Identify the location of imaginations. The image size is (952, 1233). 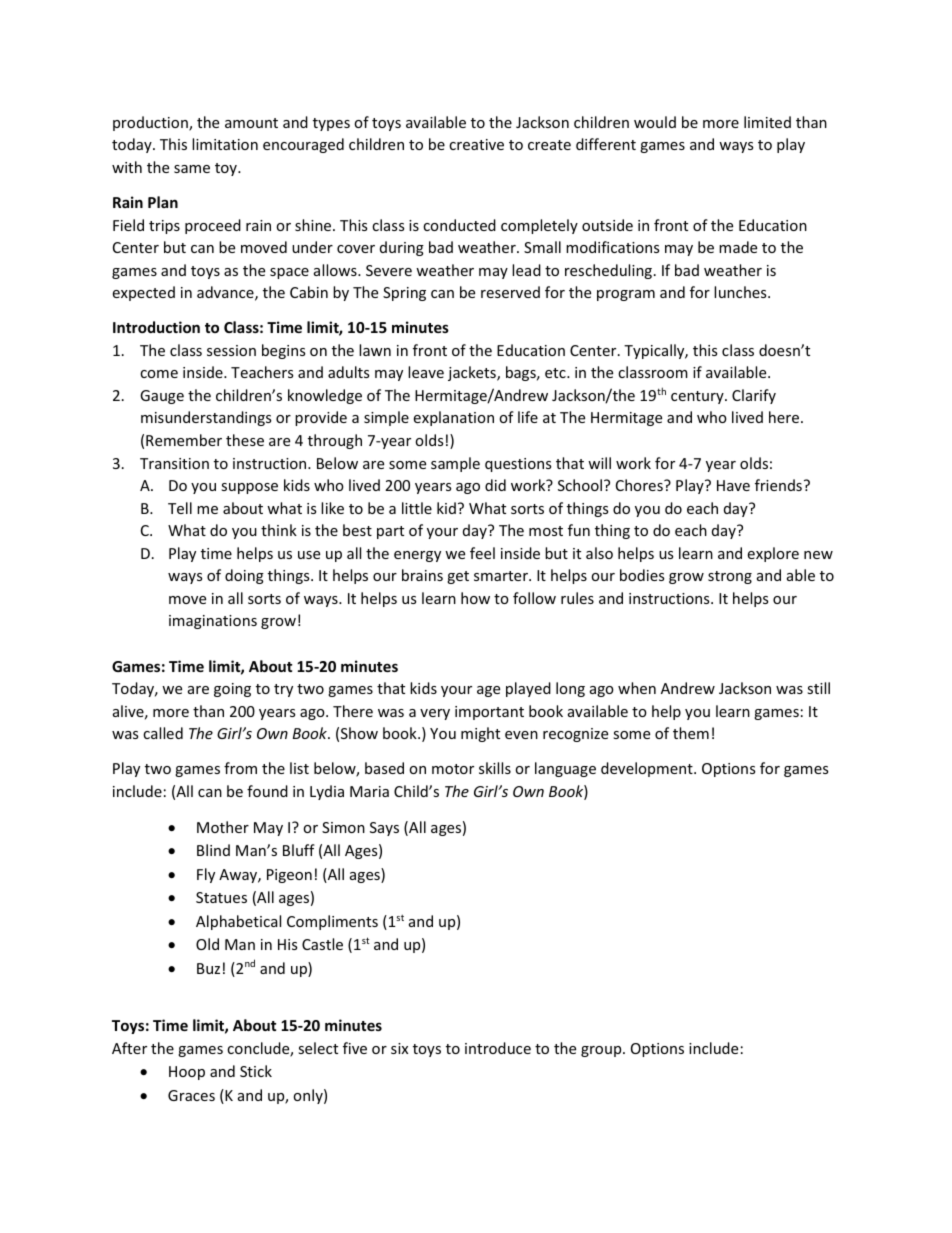
(213, 622).
